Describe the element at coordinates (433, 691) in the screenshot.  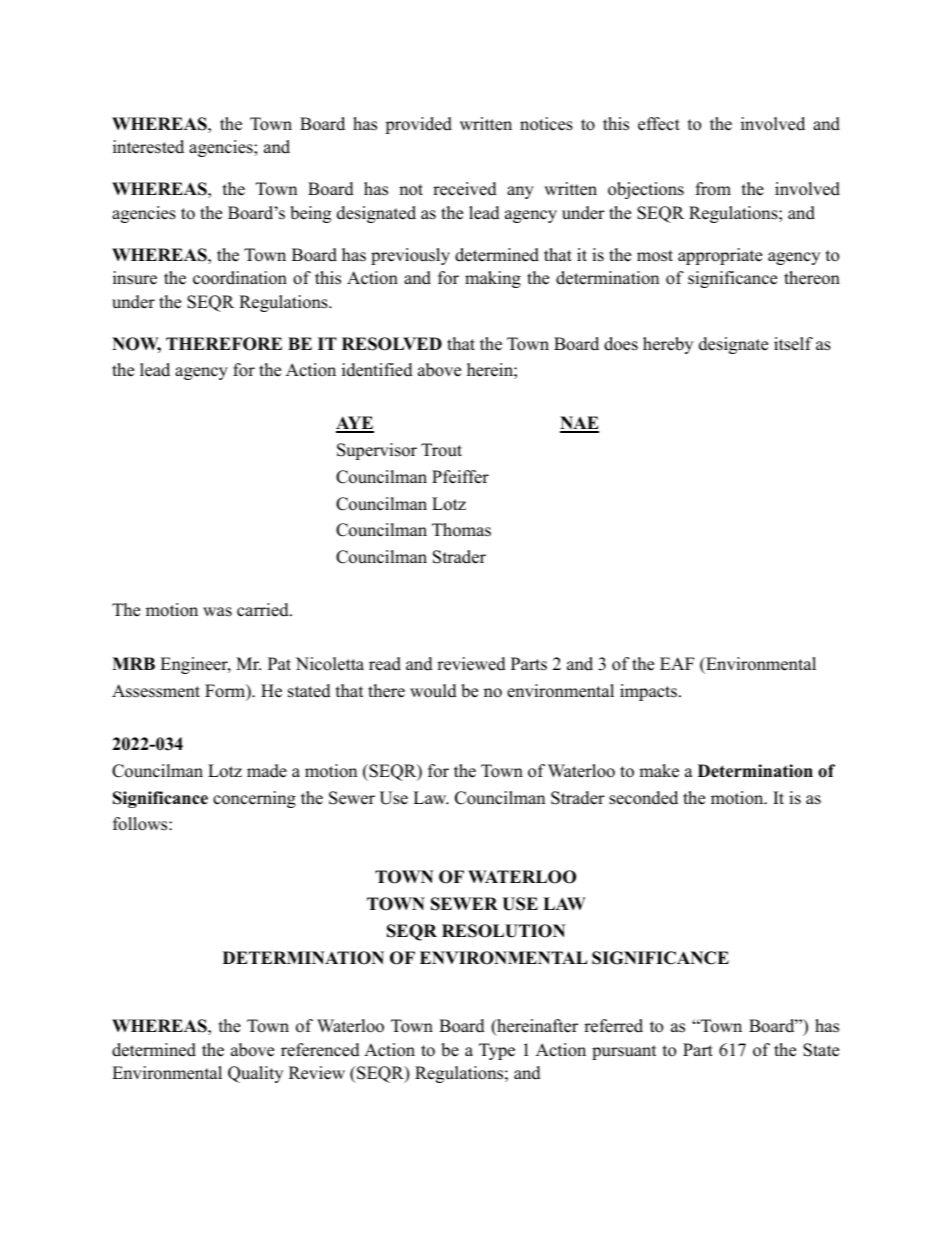
I see `would` at that location.
